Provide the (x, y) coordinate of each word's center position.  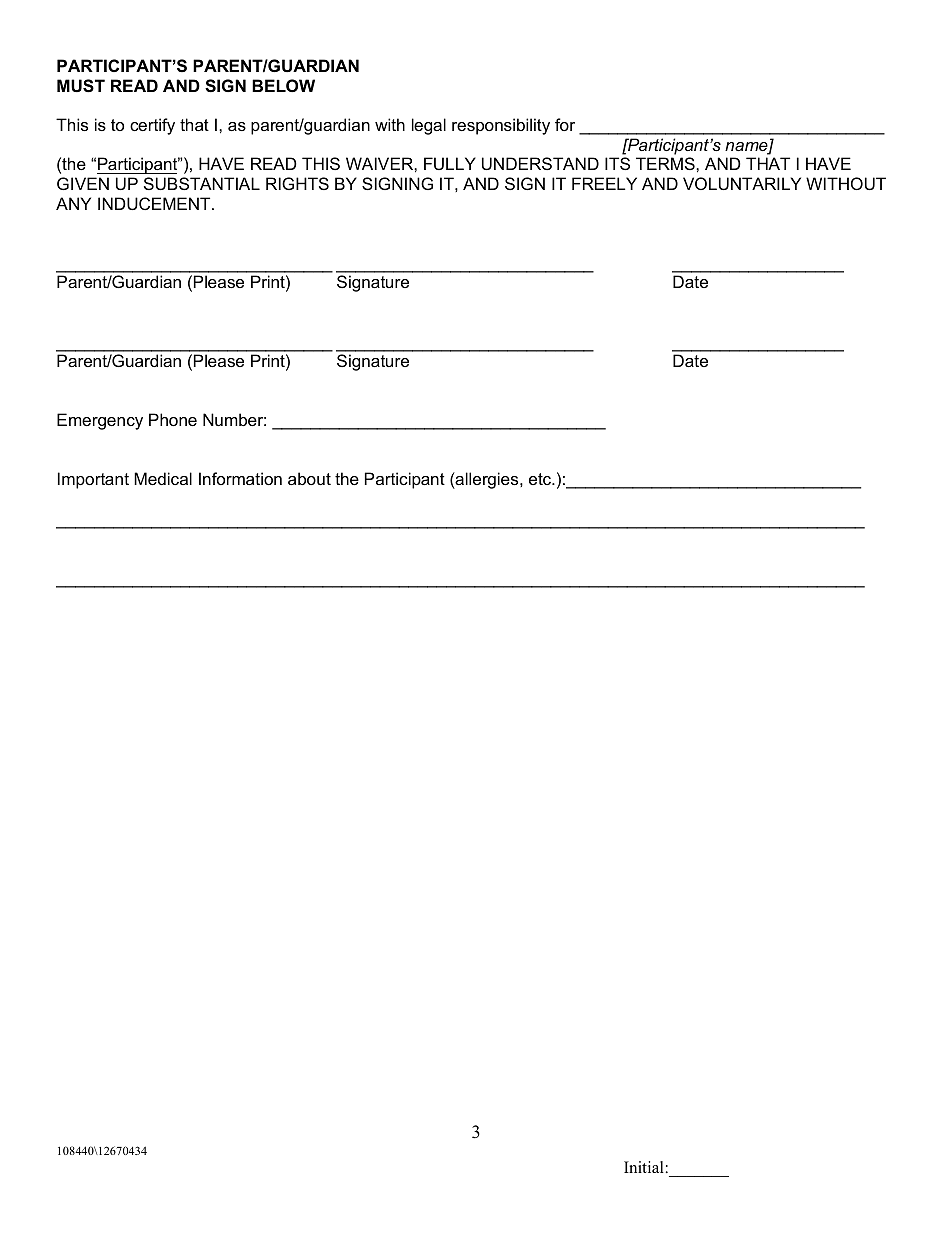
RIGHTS (297, 183)
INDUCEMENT (155, 203)
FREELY (604, 183)
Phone (173, 419)
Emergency (100, 421)
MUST (81, 86)
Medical (163, 478)
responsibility (501, 126)
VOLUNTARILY (742, 183)
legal (429, 126)
